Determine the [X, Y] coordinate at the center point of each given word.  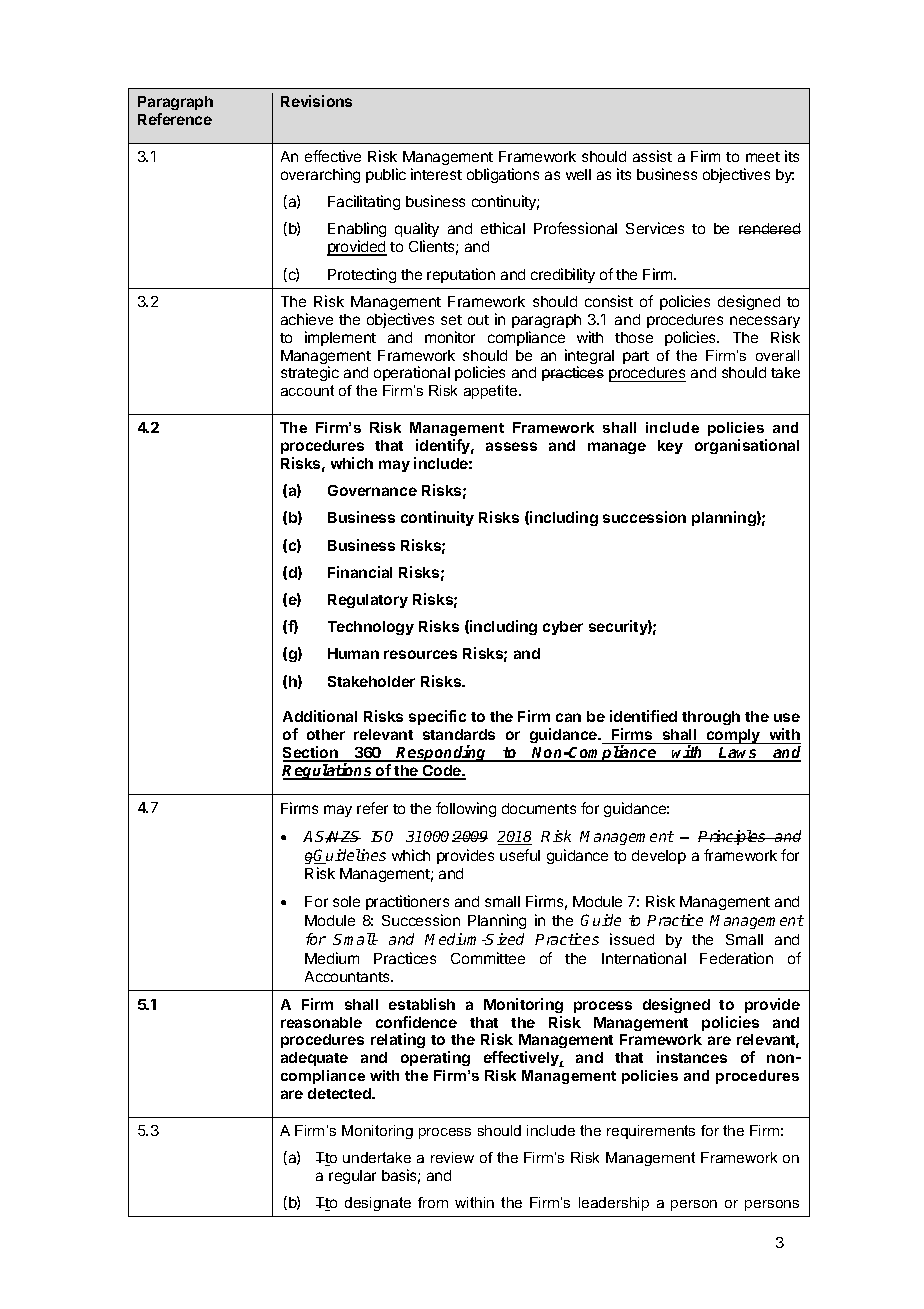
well [578, 174]
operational [412, 373]
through [711, 718]
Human [353, 653]
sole [346, 901]
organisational [747, 446]
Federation [736, 958]
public [386, 175]
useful [520, 855]
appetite [492, 392]
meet [763, 157]
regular [352, 1177]
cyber [563, 628]
